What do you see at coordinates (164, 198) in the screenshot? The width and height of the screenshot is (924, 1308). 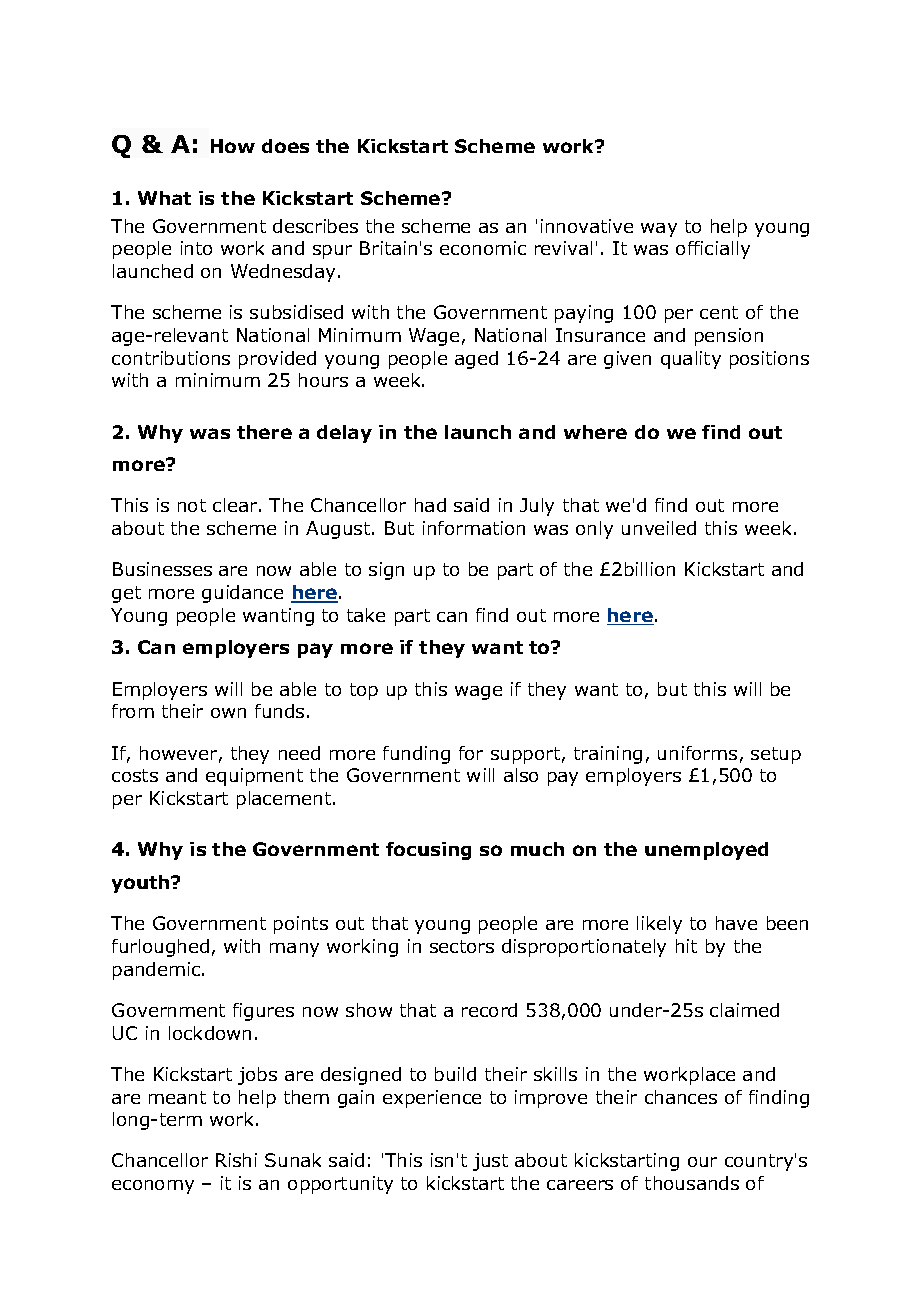 I see `What` at bounding box center [164, 198].
